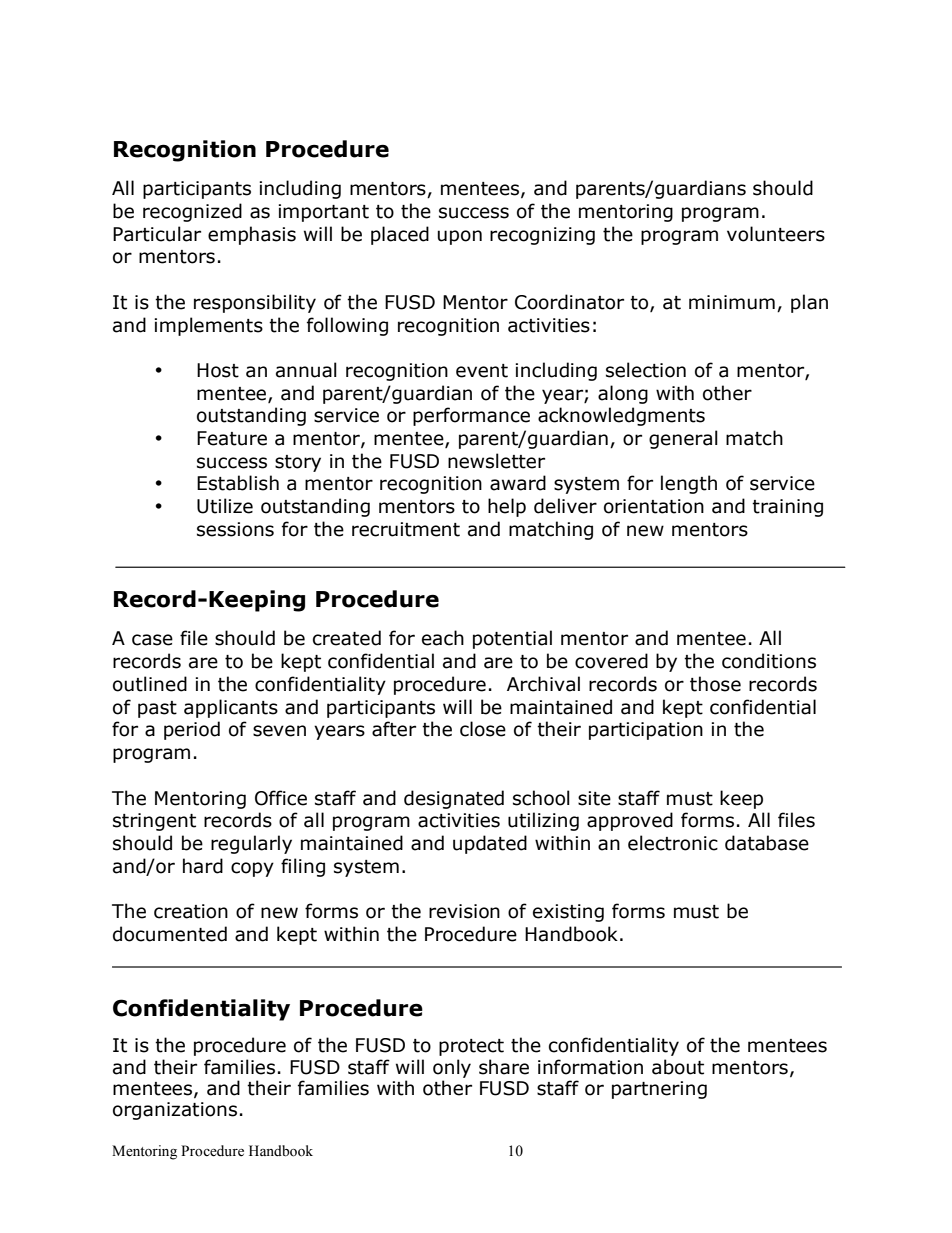 This screenshot has height=1233, width=952. I want to click on emphasis, so click(252, 235).
